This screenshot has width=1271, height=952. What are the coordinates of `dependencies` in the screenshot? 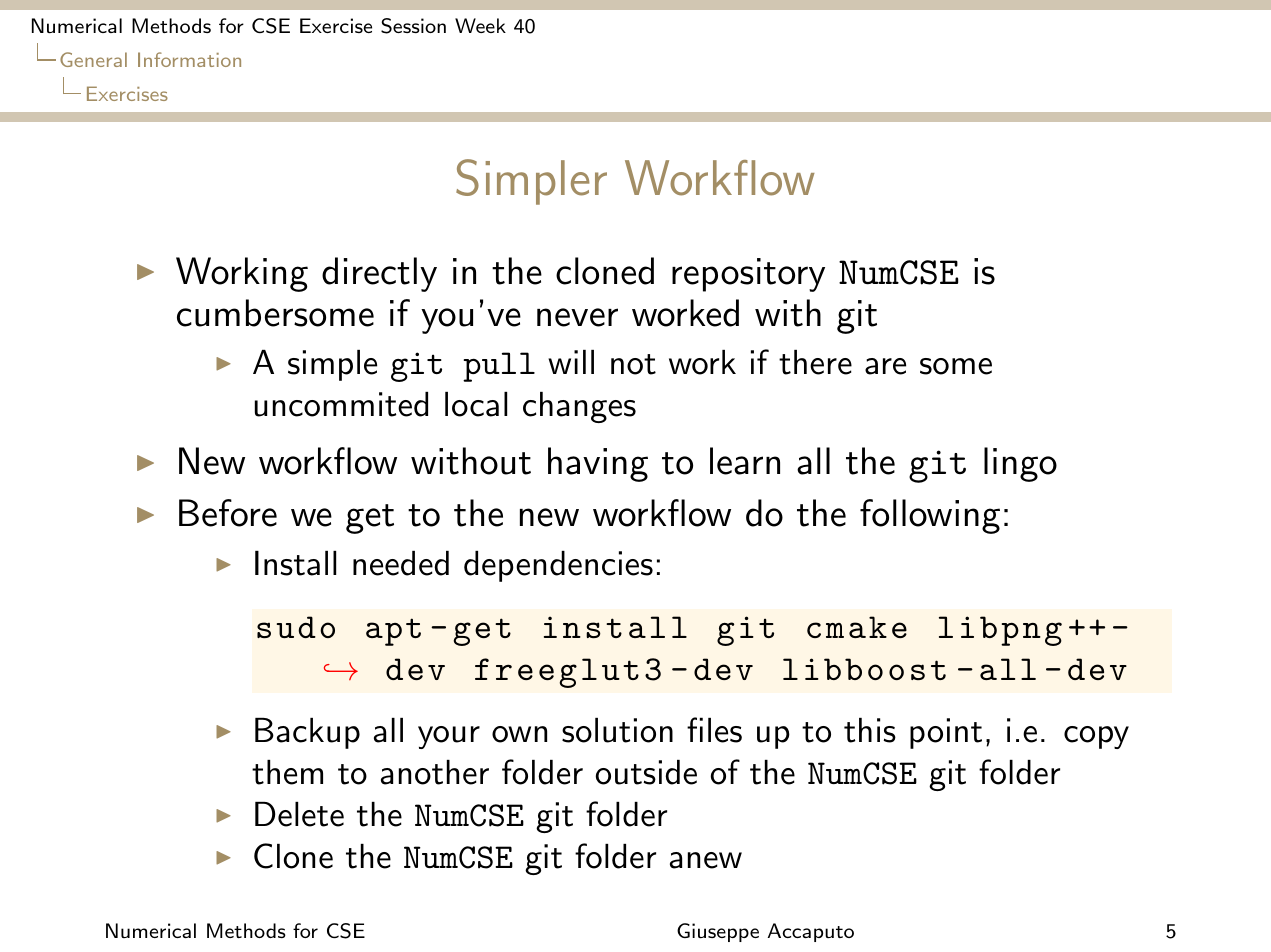 It's located at (558, 566).
